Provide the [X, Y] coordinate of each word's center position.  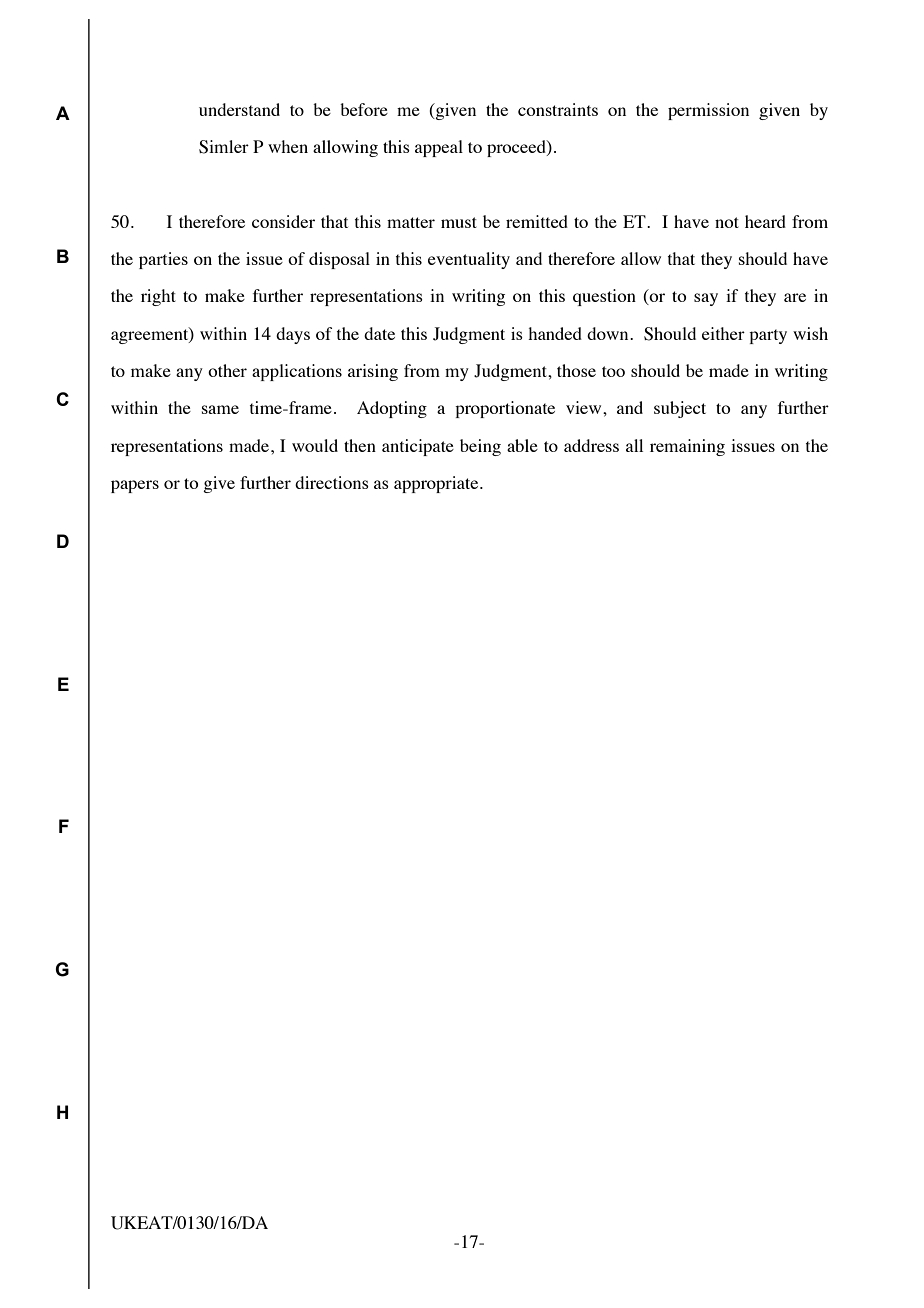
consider [283, 221]
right [158, 297]
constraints [558, 109]
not [727, 222]
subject [680, 409]
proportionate [505, 409]
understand [239, 109]
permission [708, 111]
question [604, 297]
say [706, 299]
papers [135, 486]
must [459, 222]
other [227, 370]
